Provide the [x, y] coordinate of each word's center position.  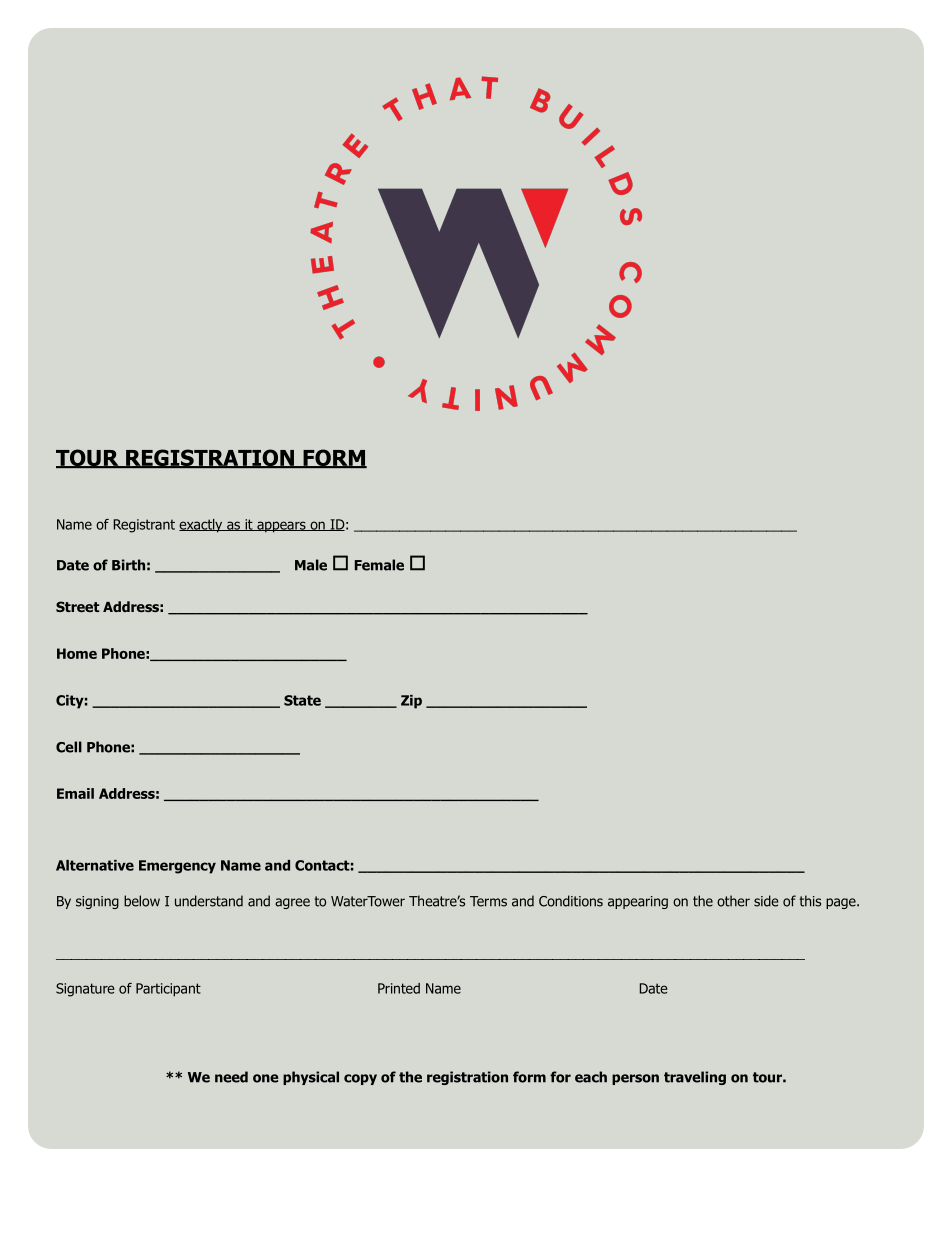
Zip [411, 702]
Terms [488, 901]
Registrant [144, 526]
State [302, 700]
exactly [202, 526]
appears [281, 527]
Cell [69, 747]
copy [360, 1079]
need [231, 1077]
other [733, 901]
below [142, 901]
